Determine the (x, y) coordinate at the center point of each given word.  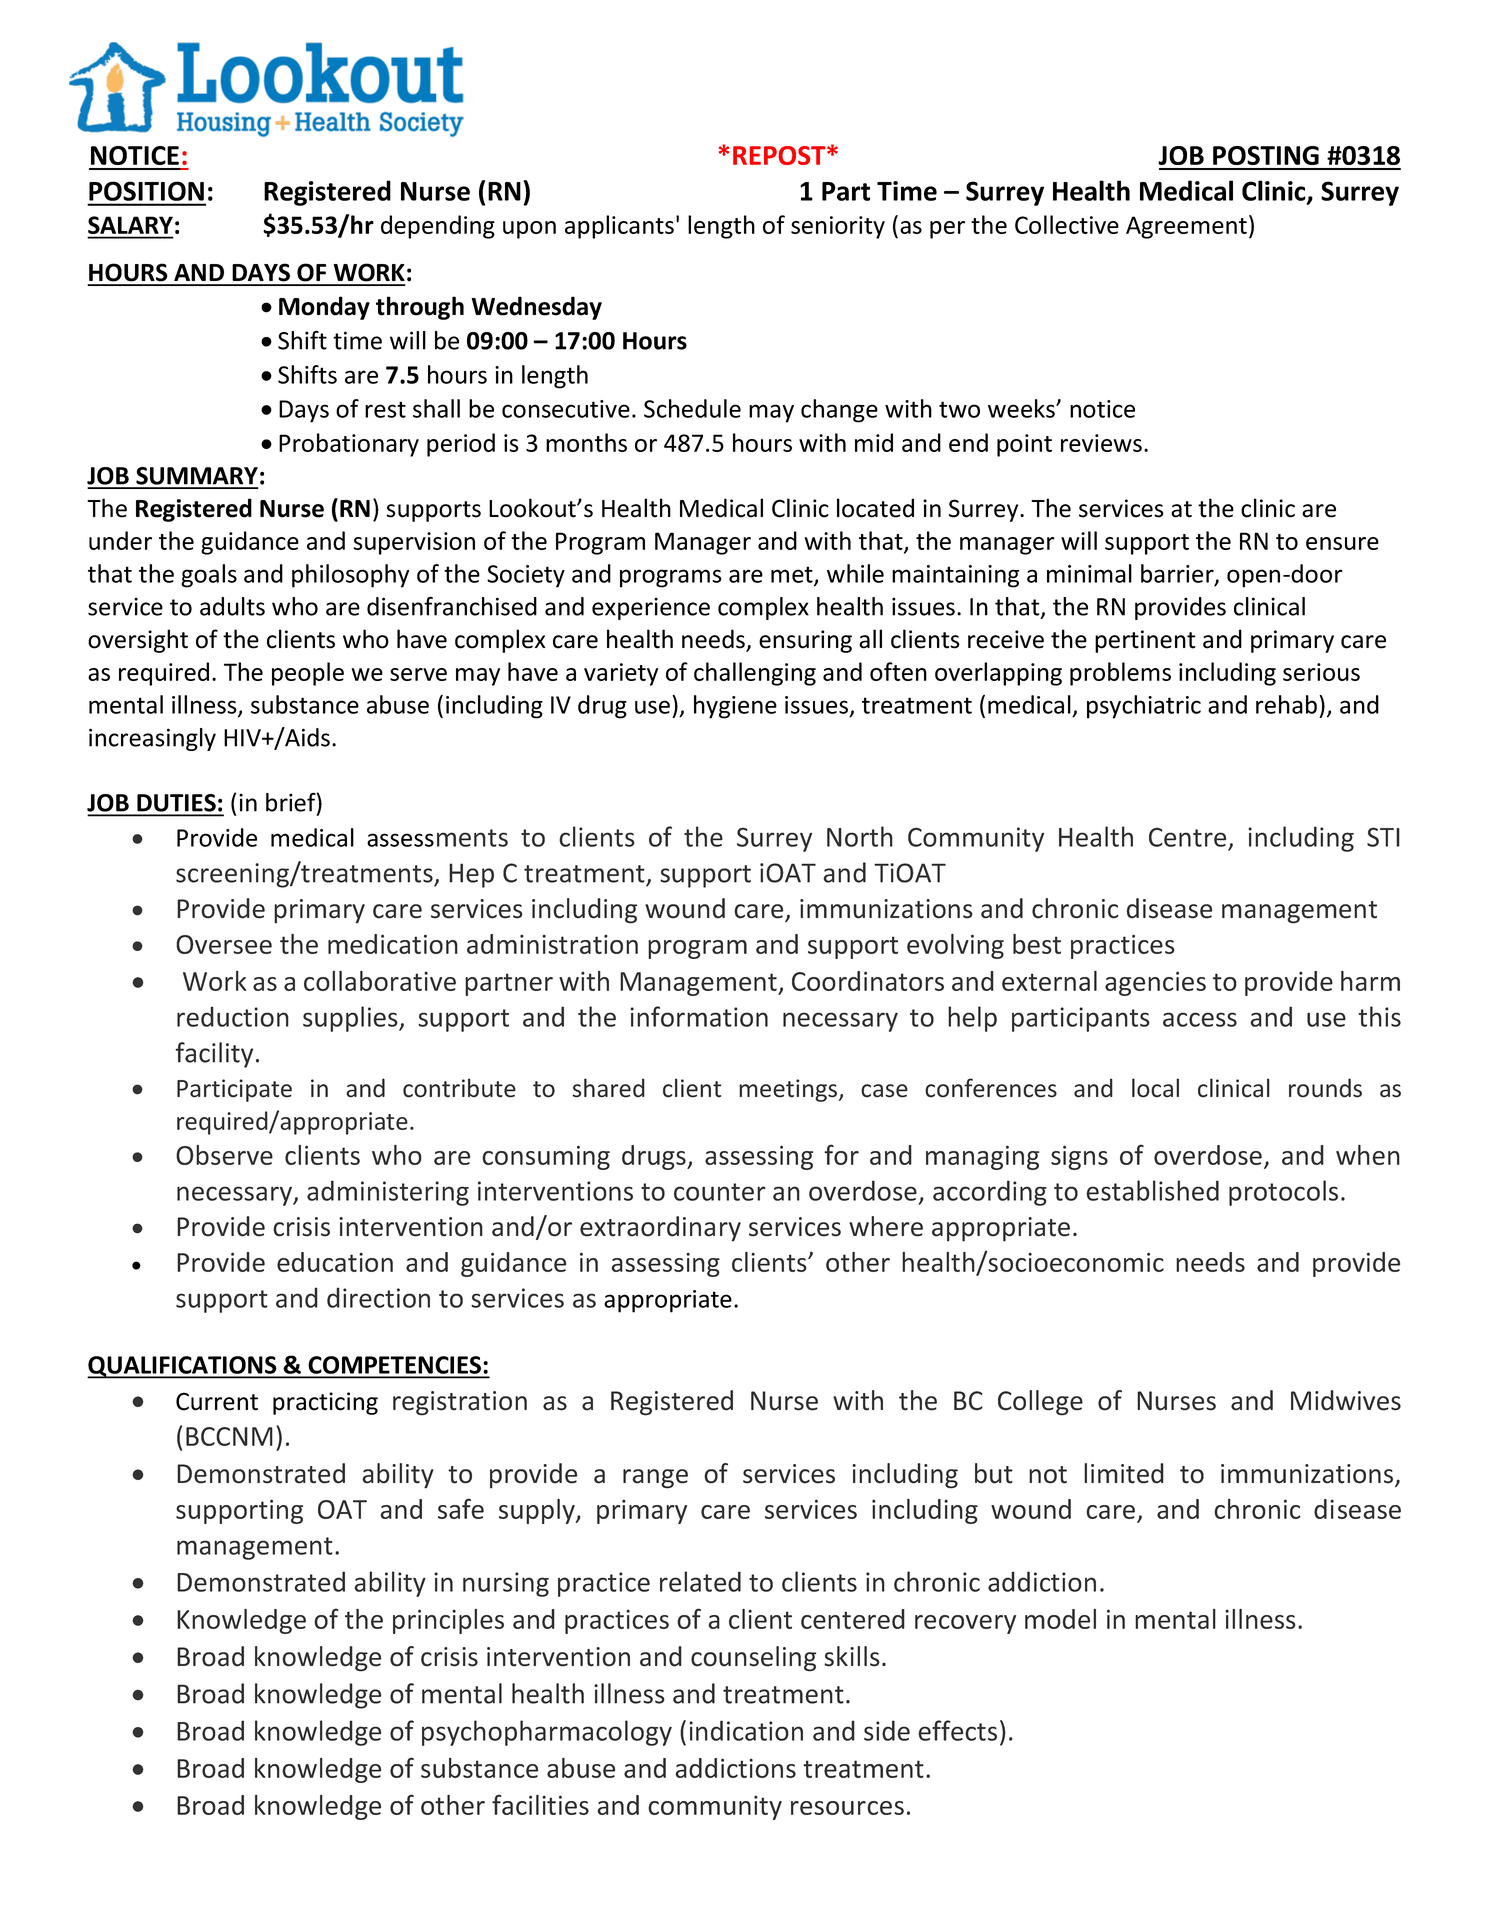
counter (720, 1192)
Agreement (1186, 227)
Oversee (224, 944)
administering (388, 1193)
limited (1124, 1473)
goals (209, 576)
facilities (540, 1804)
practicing (325, 1403)
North (860, 836)
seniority (838, 227)
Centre (1187, 837)
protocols (1283, 1193)
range (655, 1479)
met (793, 575)
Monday (324, 308)
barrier (1178, 574)
